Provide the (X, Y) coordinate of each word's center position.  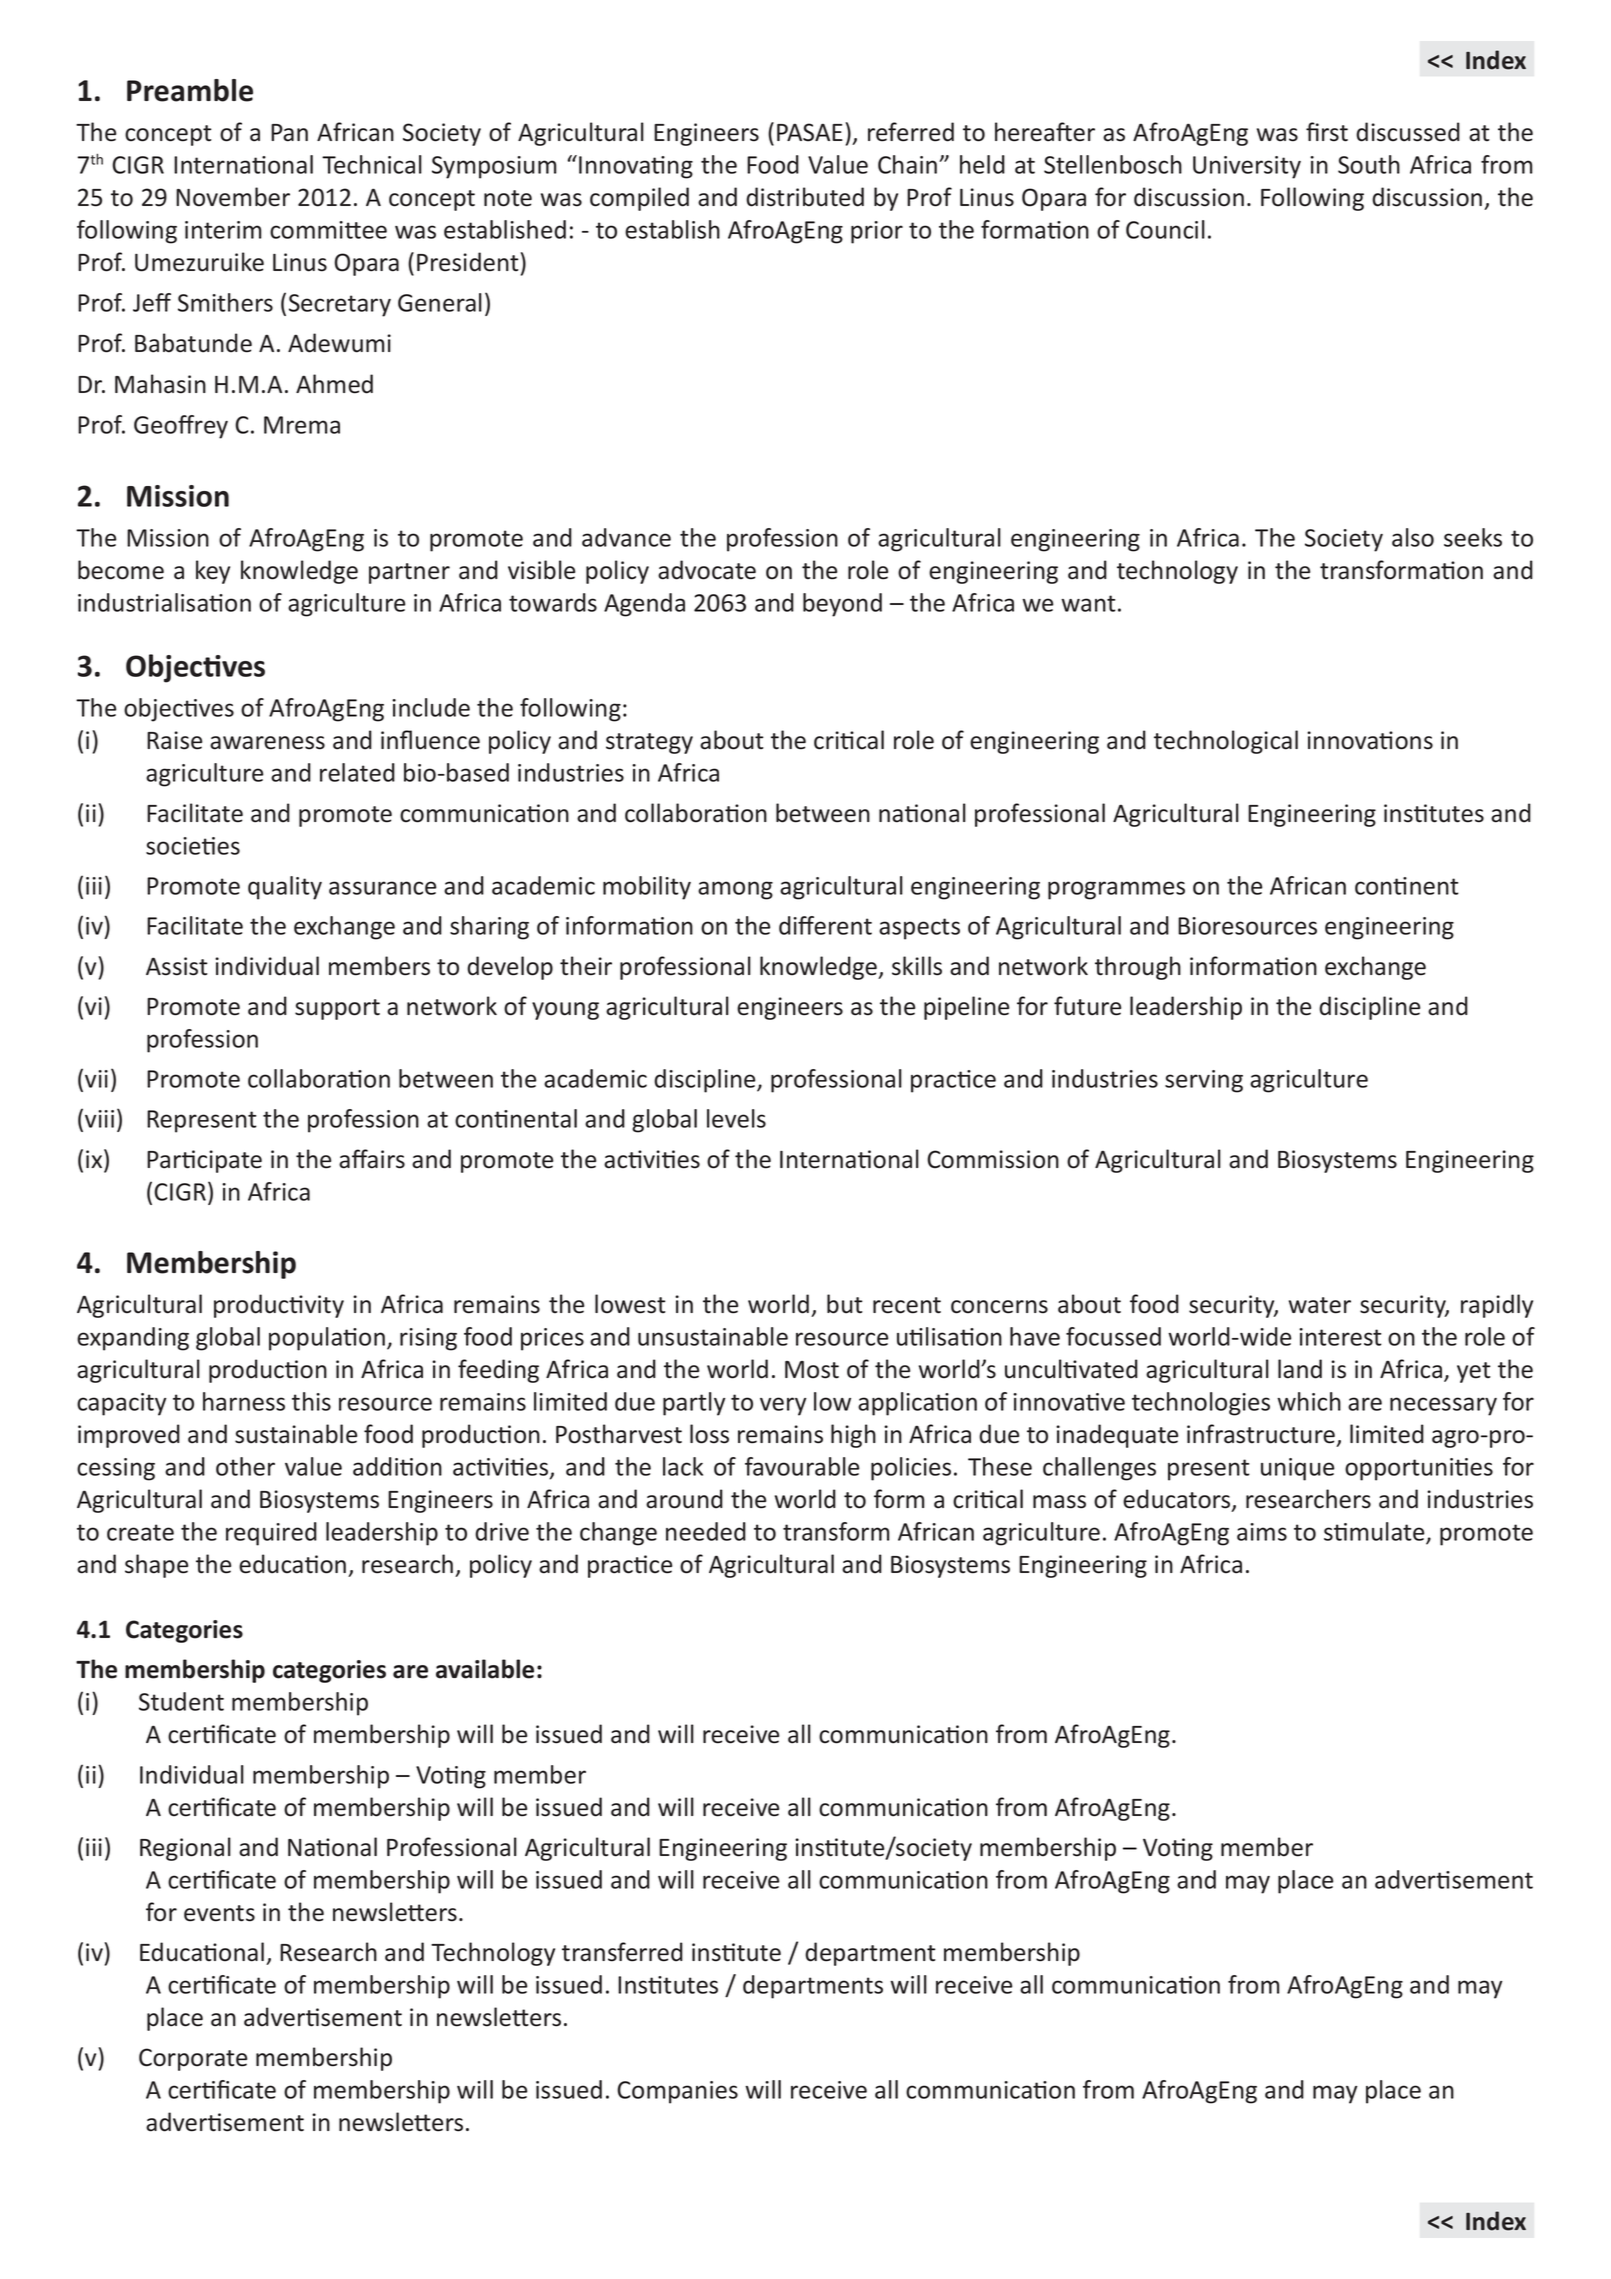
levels (736, 1118)
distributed (805, 197)
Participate (204, 1161)
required (271, 1534)
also (1413, 537)
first (1327, 132)
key (213, 572)
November (233, 197)
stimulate (1375, 1533)
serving (1204, 1081)
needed (706, 1531)
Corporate (193, 2059)
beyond (842, 605)
